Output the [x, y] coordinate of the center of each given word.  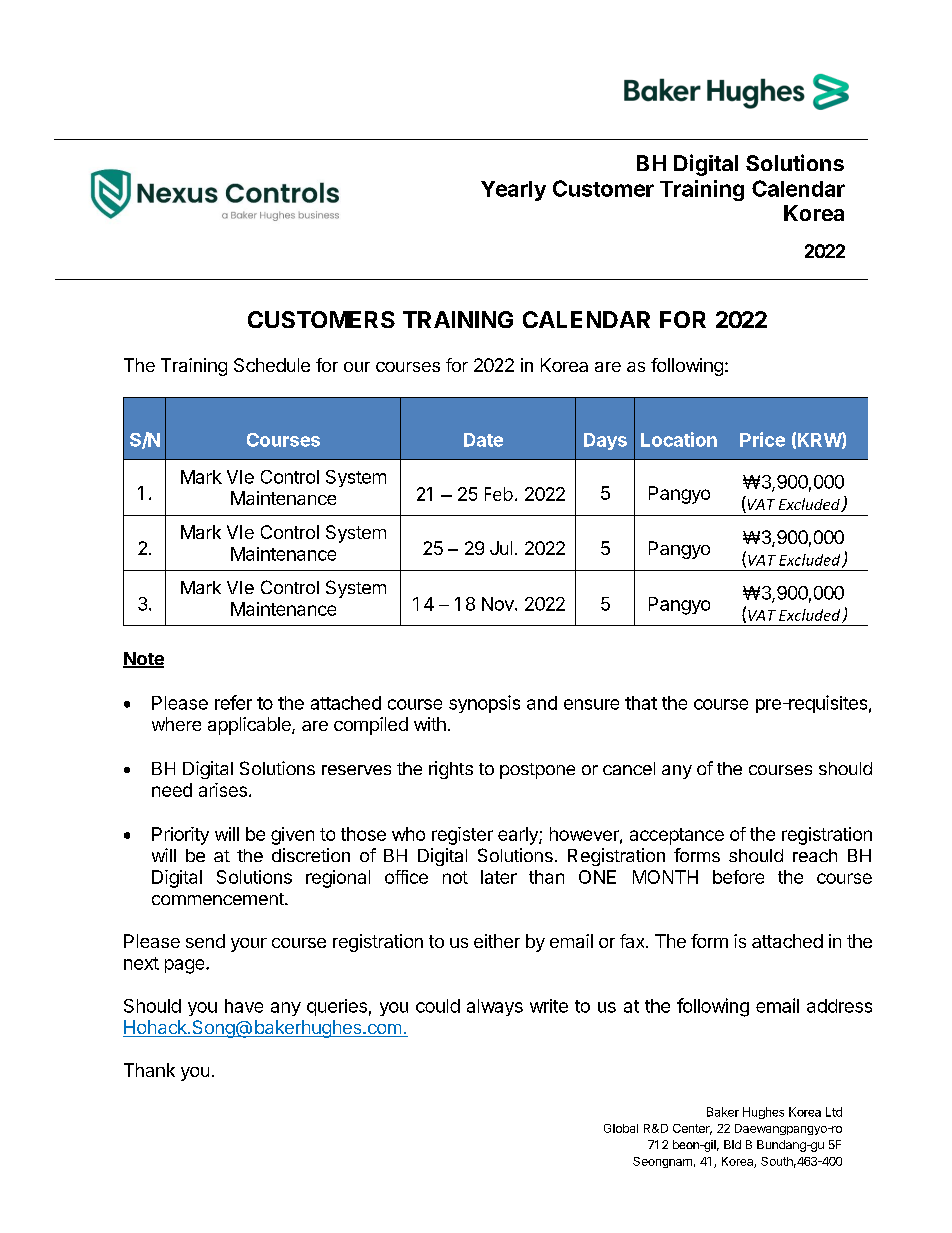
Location [679, 439]
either [497, 941]
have [244, 1006]
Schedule [272, 365]
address [839, 1006]
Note [143, 660]
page [186, 966]
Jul [501, 548]
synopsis [484, 704]
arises [223, 790]
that [641, 703]
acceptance [677, 836]
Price [762, 439]
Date [483, 440]
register [462, 836]
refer [233, 702]
